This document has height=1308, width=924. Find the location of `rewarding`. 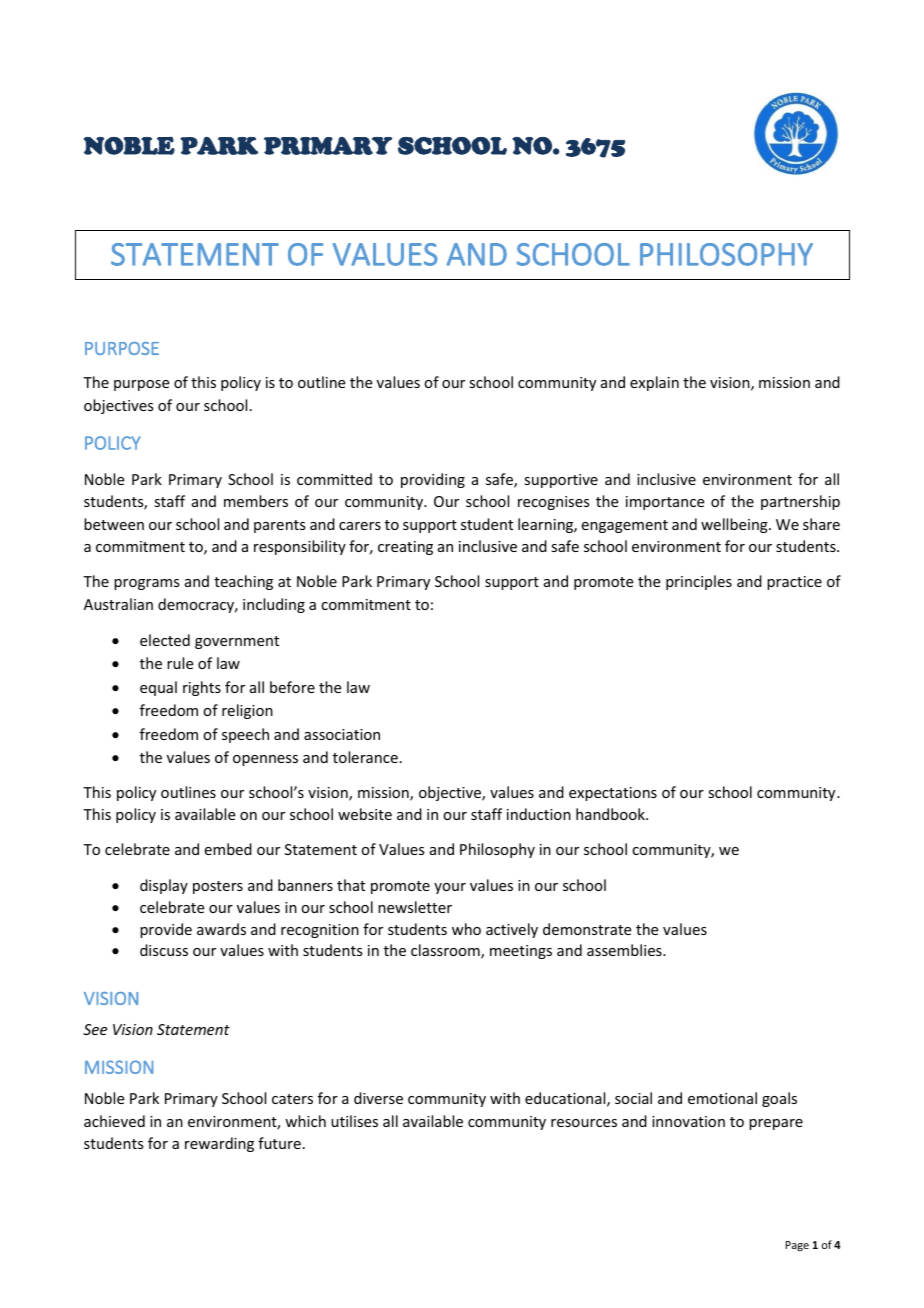

rewarding is located at coordinates (219, 1144).
